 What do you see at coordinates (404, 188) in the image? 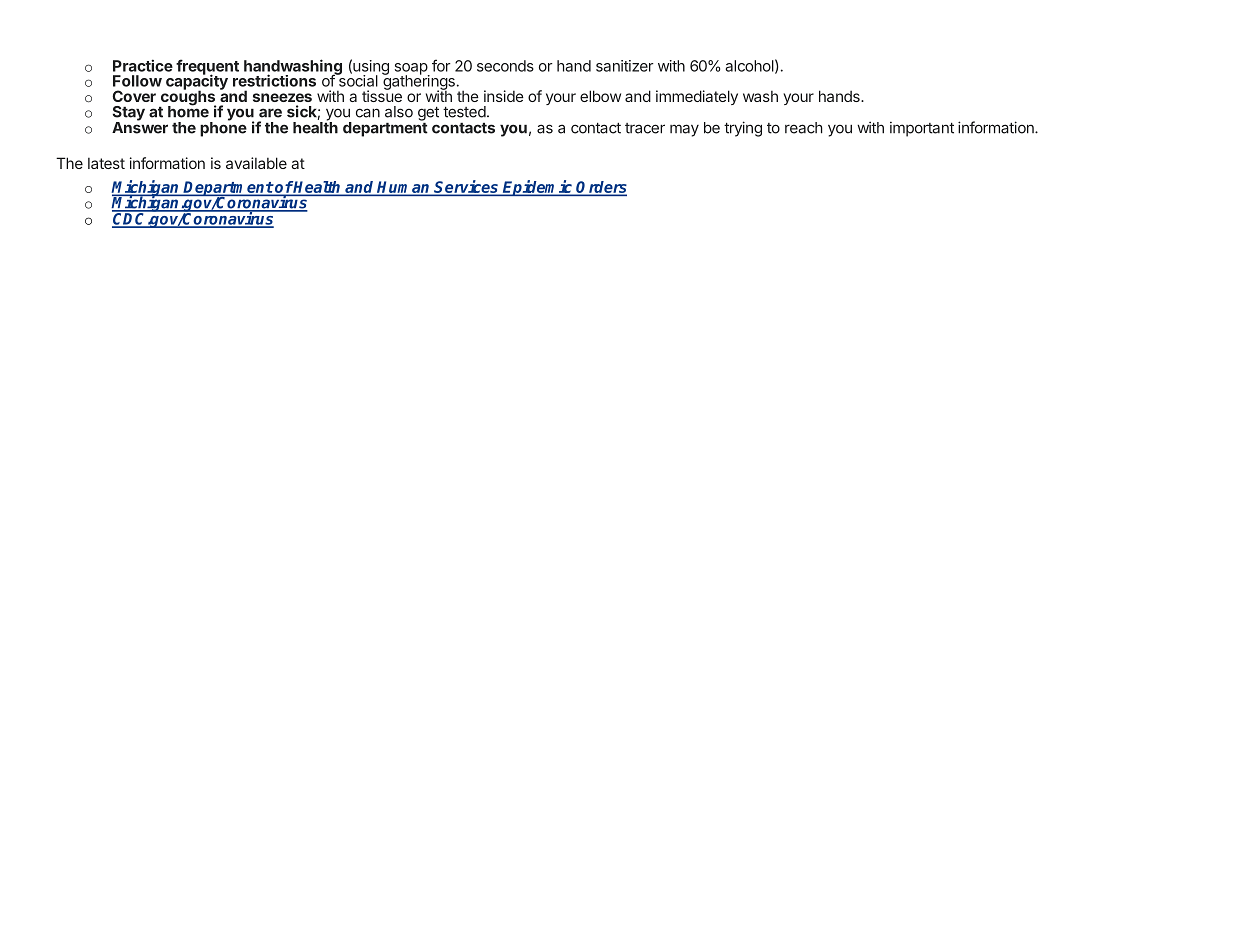
I see `Human` at bounding box center [404, 188].
